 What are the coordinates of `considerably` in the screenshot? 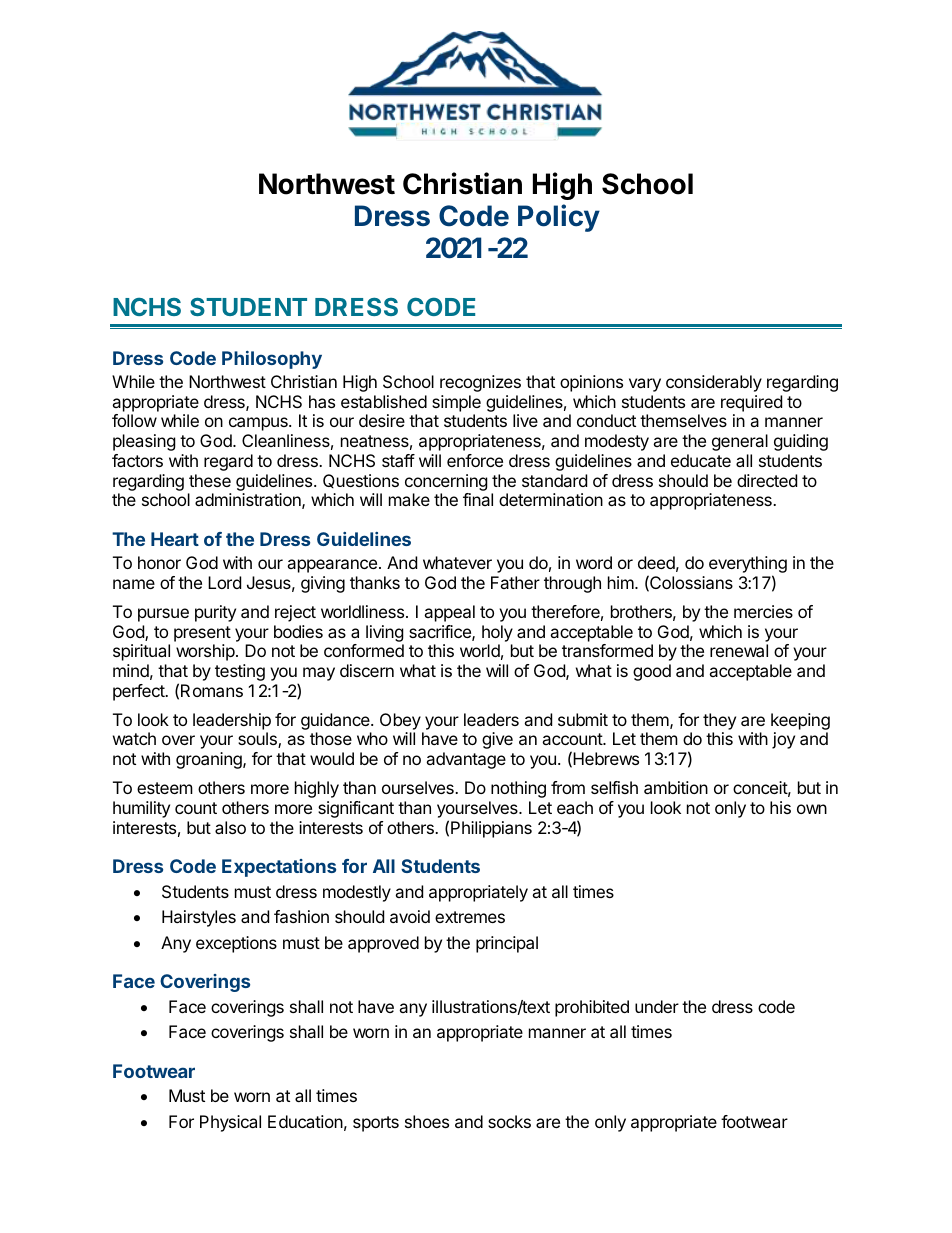 It's located at (714, 383).
